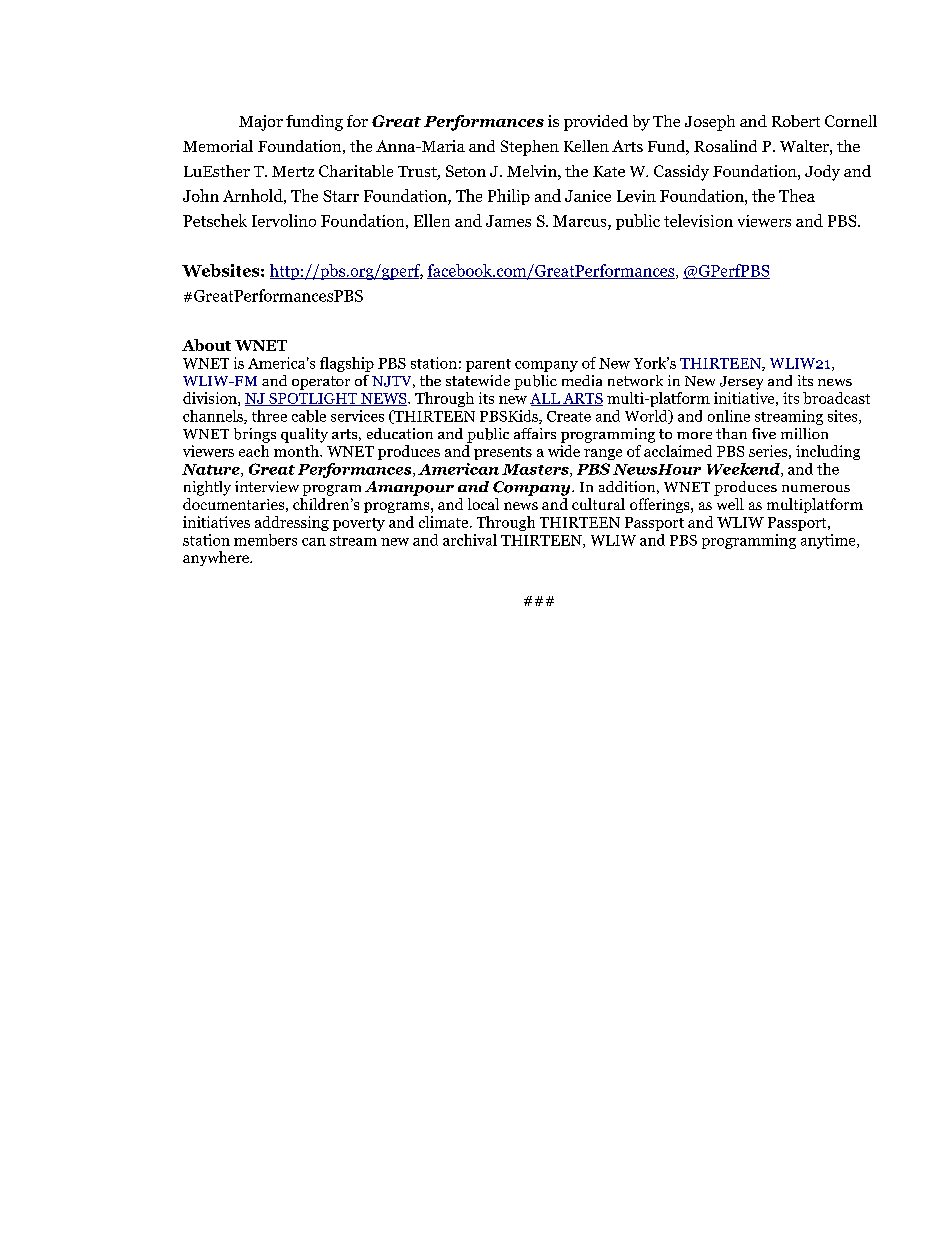  What do you see at coordinates (206, 345) in the screenshot?
I see `About` at bounding box center [206, 345].
